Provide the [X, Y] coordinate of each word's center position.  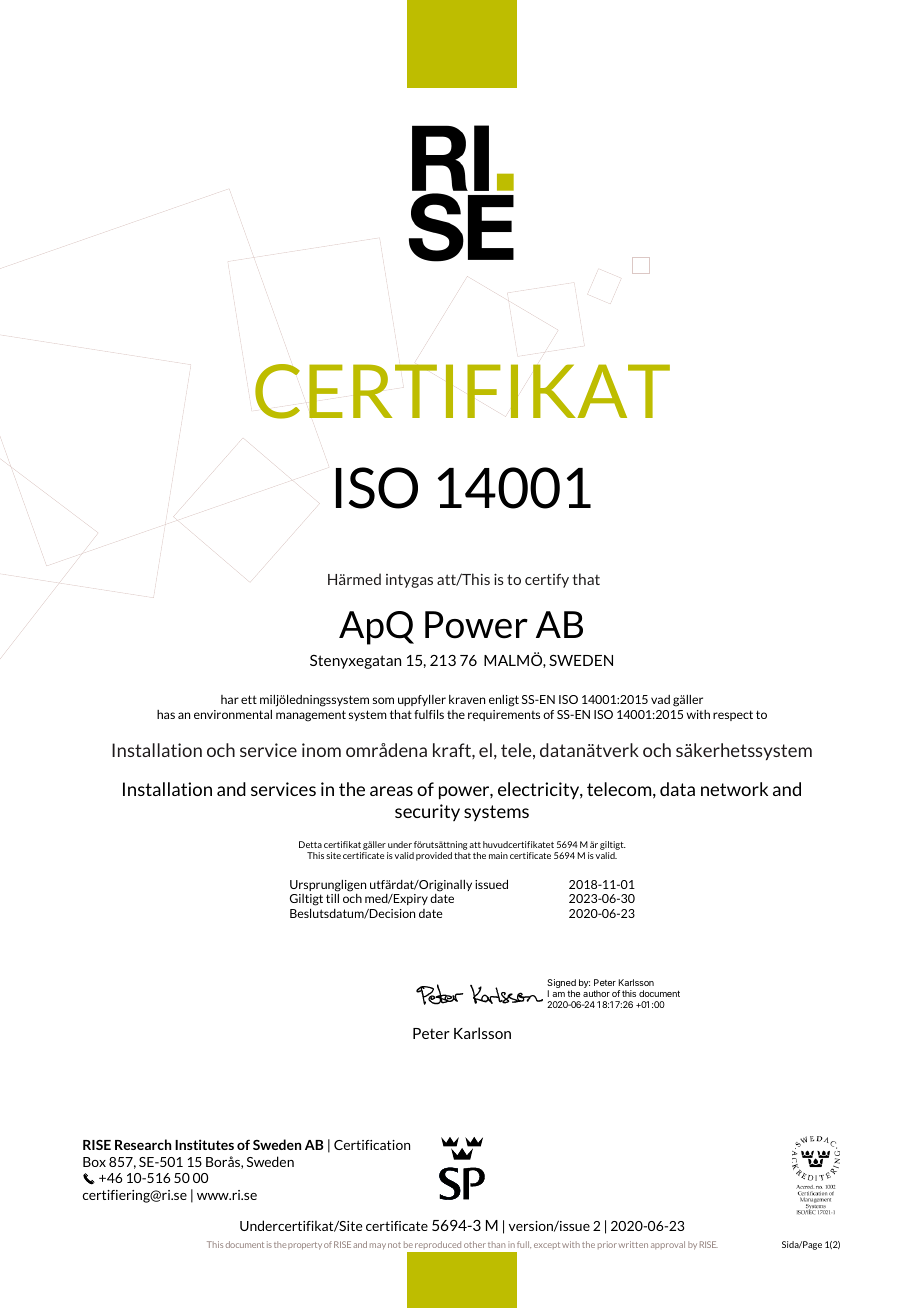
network [734, 789]
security [427, 812]
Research [143, 1144]
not [394, 1245]
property [305, 1246]
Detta [310, 844]
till [332, 898]
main [498, 855]
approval [668, 1245]
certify [547, 581]
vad [660, 699]
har [230, 699]
